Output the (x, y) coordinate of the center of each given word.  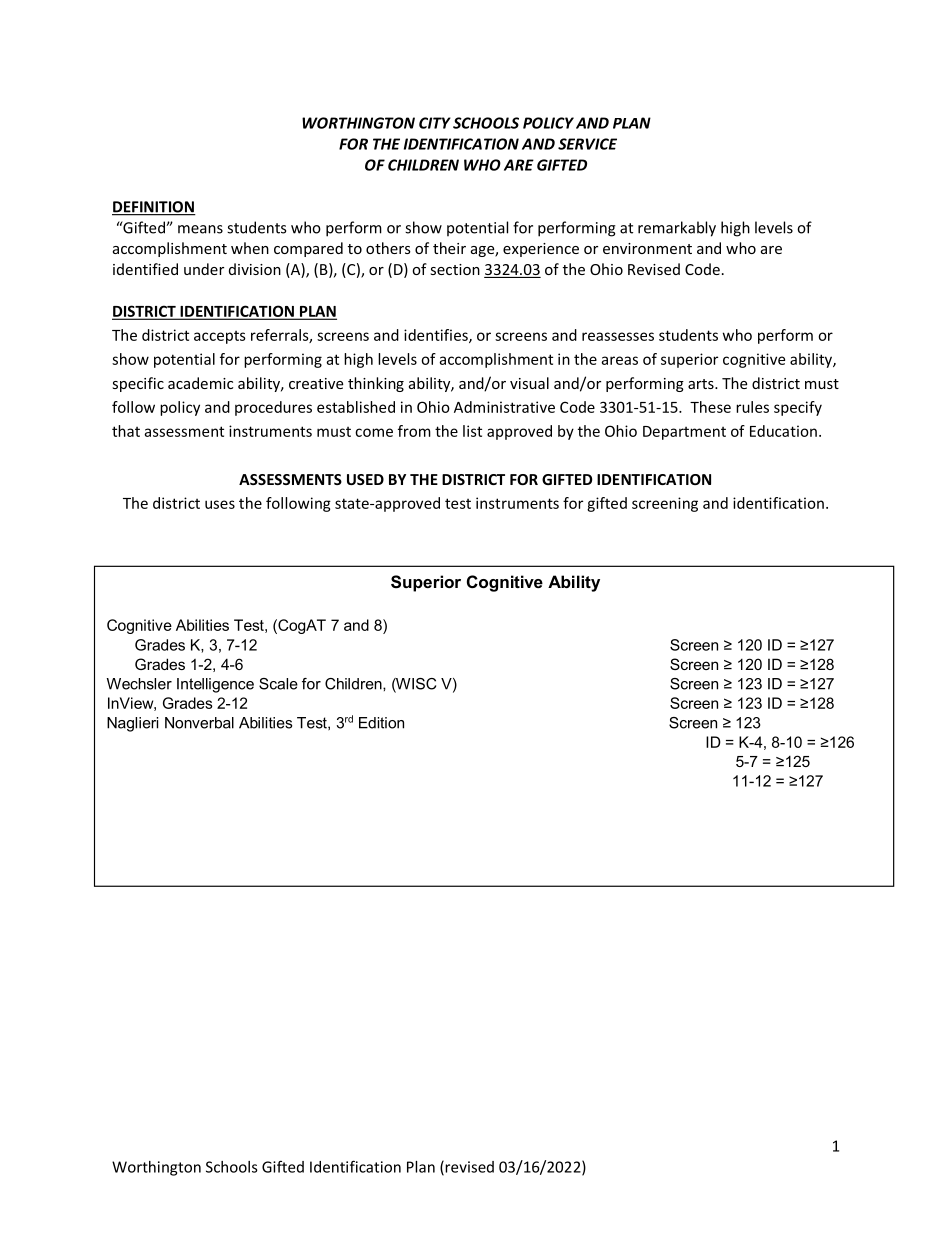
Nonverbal (199, 723)
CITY (435, 123)
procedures (273, 408)
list (472, 431)
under (204, 269)
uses (220, 504)
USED (365, 479)
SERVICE (587, 144)
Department (684, 433)
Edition (381, 723)
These (710, 407)
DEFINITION (154, 208)
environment (647, 248)
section (455, 269)
